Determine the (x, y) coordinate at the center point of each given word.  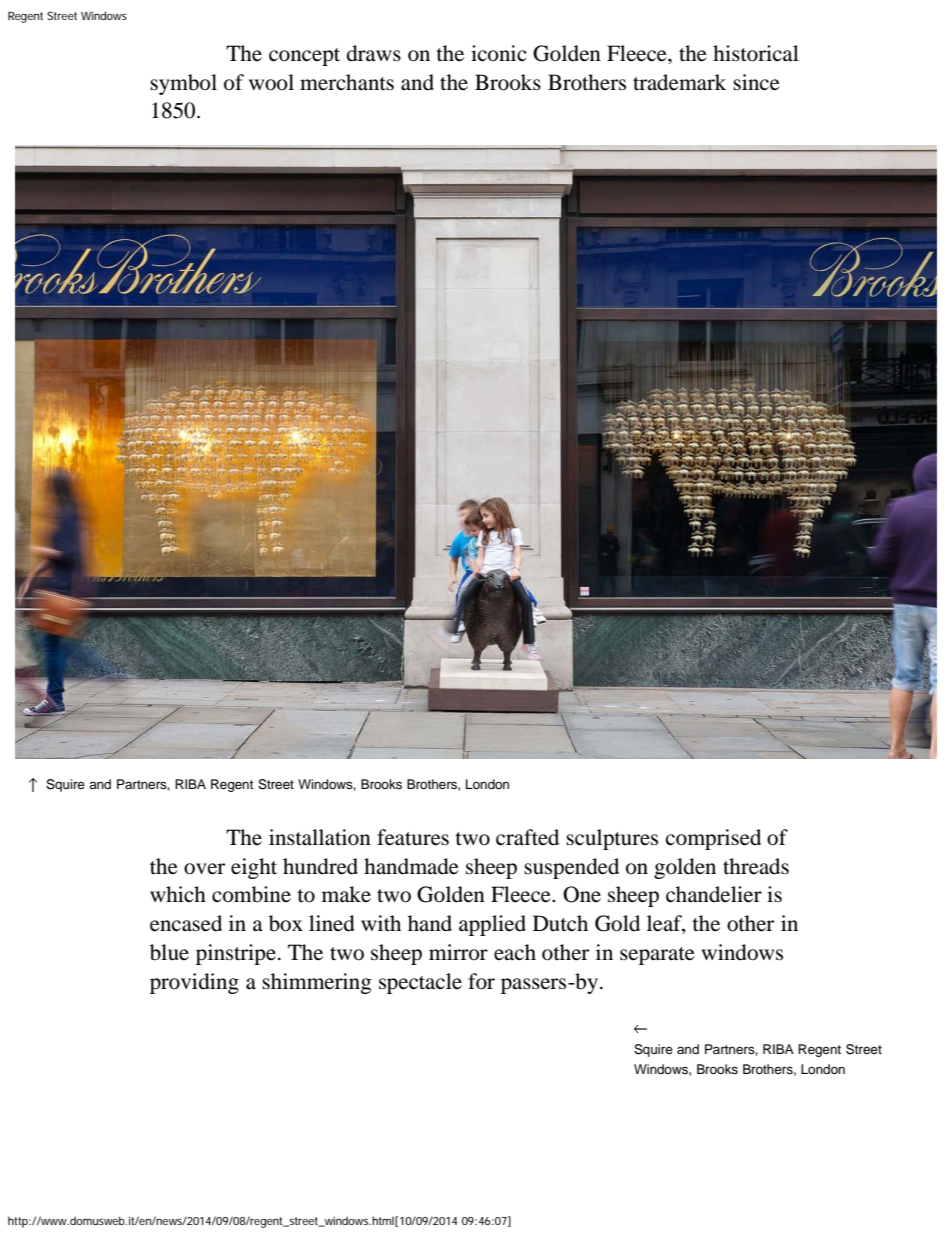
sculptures (612, 839)
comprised (713, 839)
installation (320, 837)
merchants (347, 82)
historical (756, 53)
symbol (183, 84)
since (756, 82)
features (413, 837)
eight (254, 868)
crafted (527, 837)
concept (304, 57)
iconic (499, 53)
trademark (679, 82)
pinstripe (236, 954)
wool (271, 82)
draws (374, 53)
